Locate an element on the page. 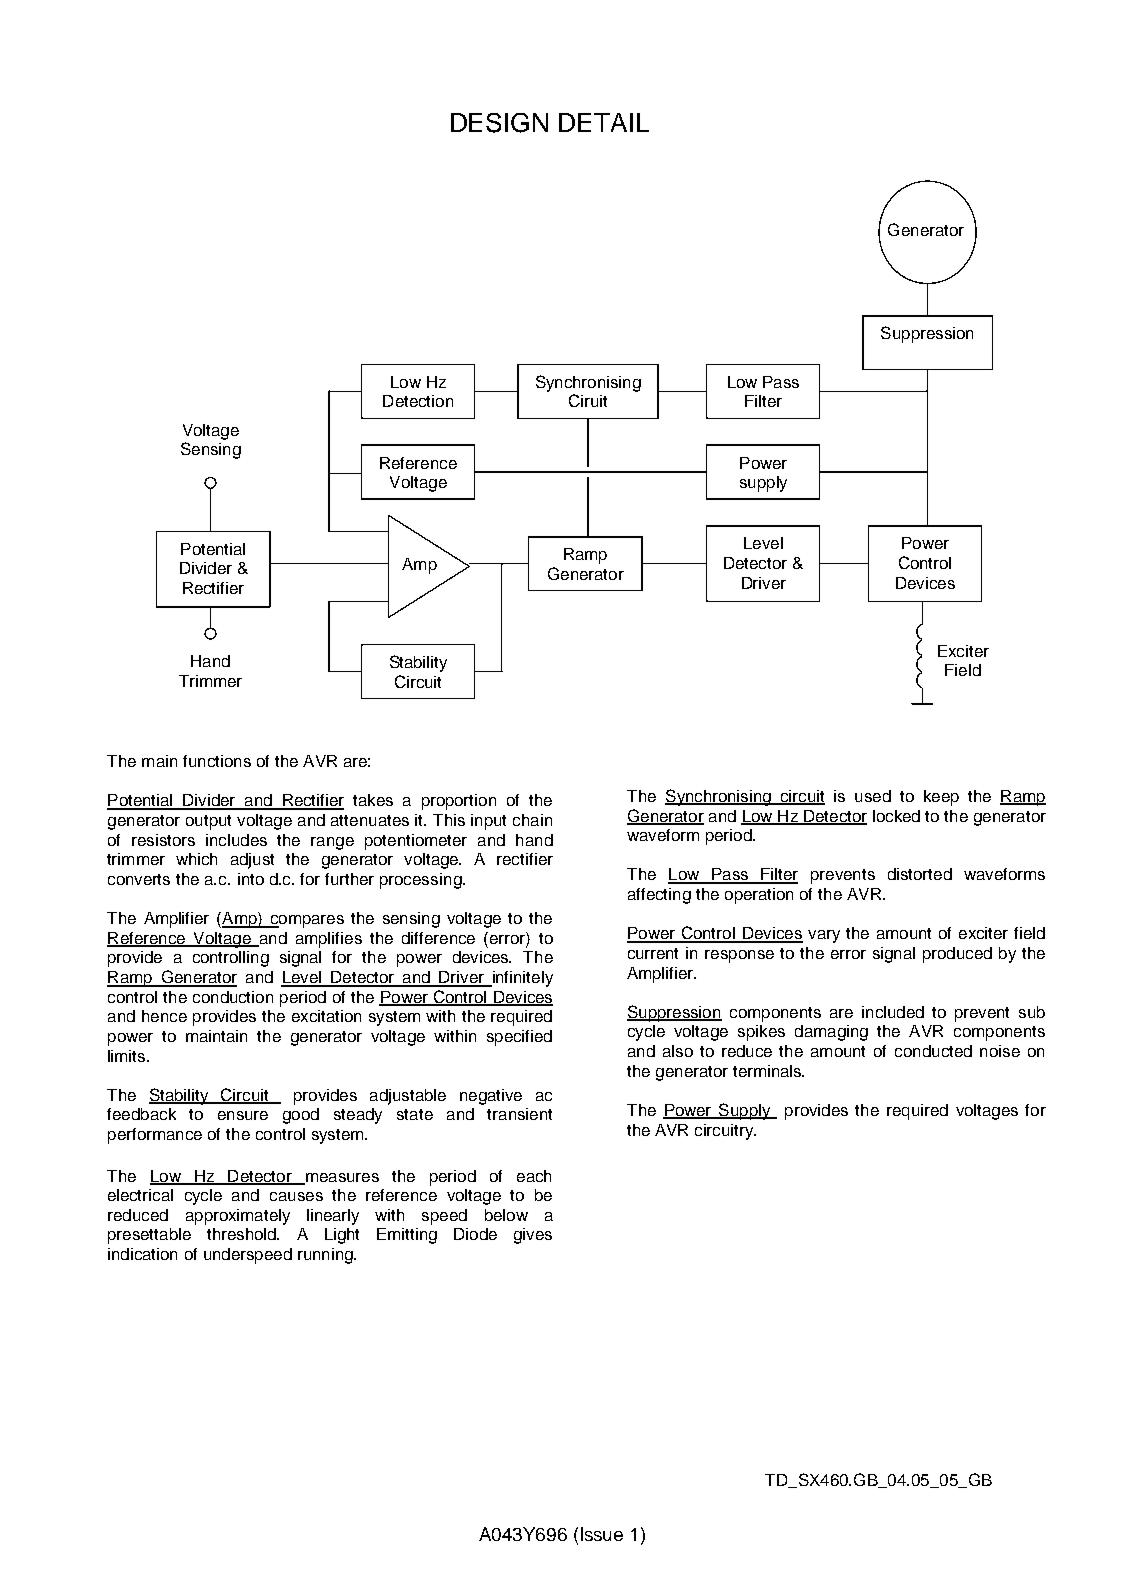  each is located at coordinates (534, 1176).
